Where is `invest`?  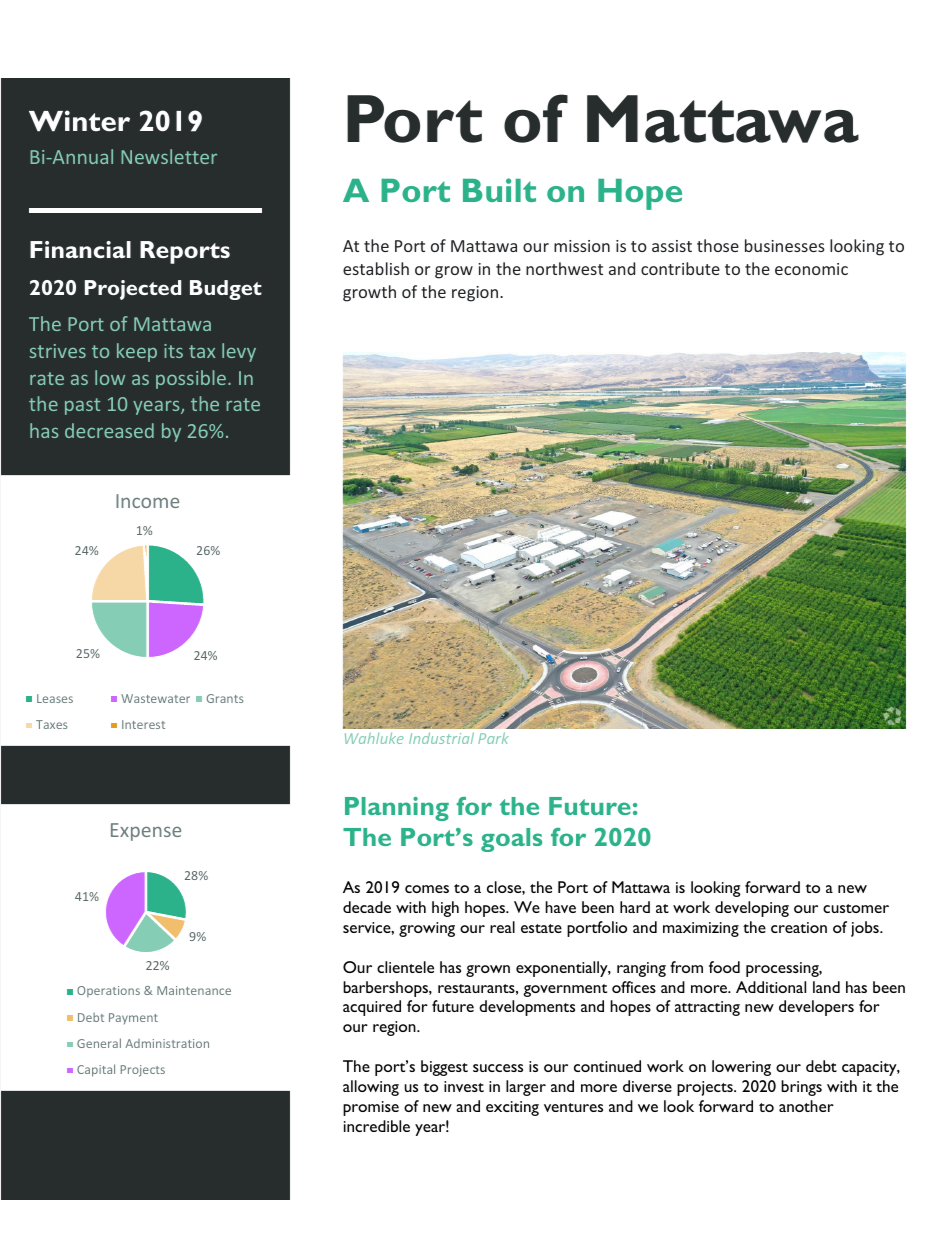 invest is located at coordinates (464, 1086).
